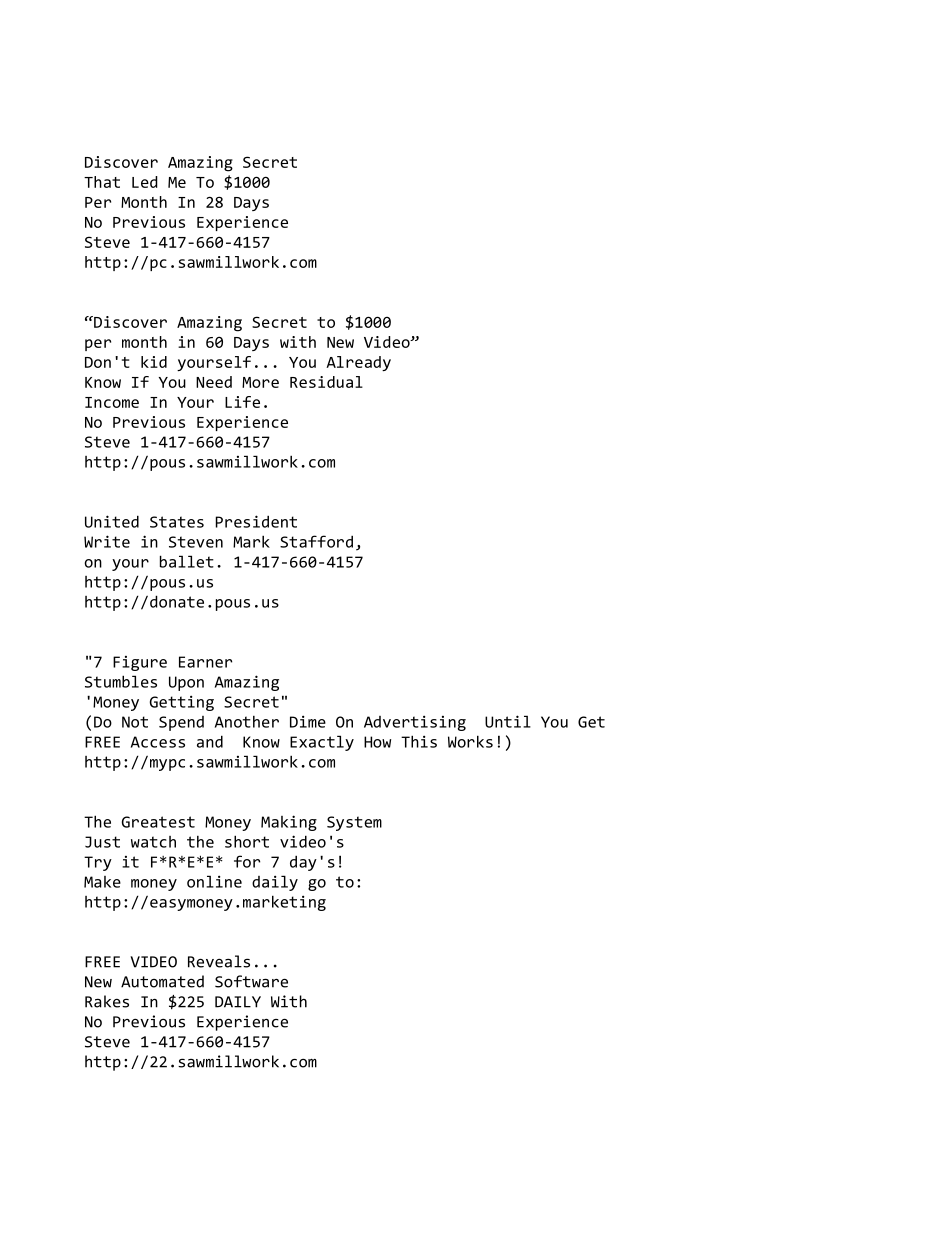 The width and height of the page is (952, 1233). Describe the element at coordinates (177, 522) in the page. I see `States` at that location.
